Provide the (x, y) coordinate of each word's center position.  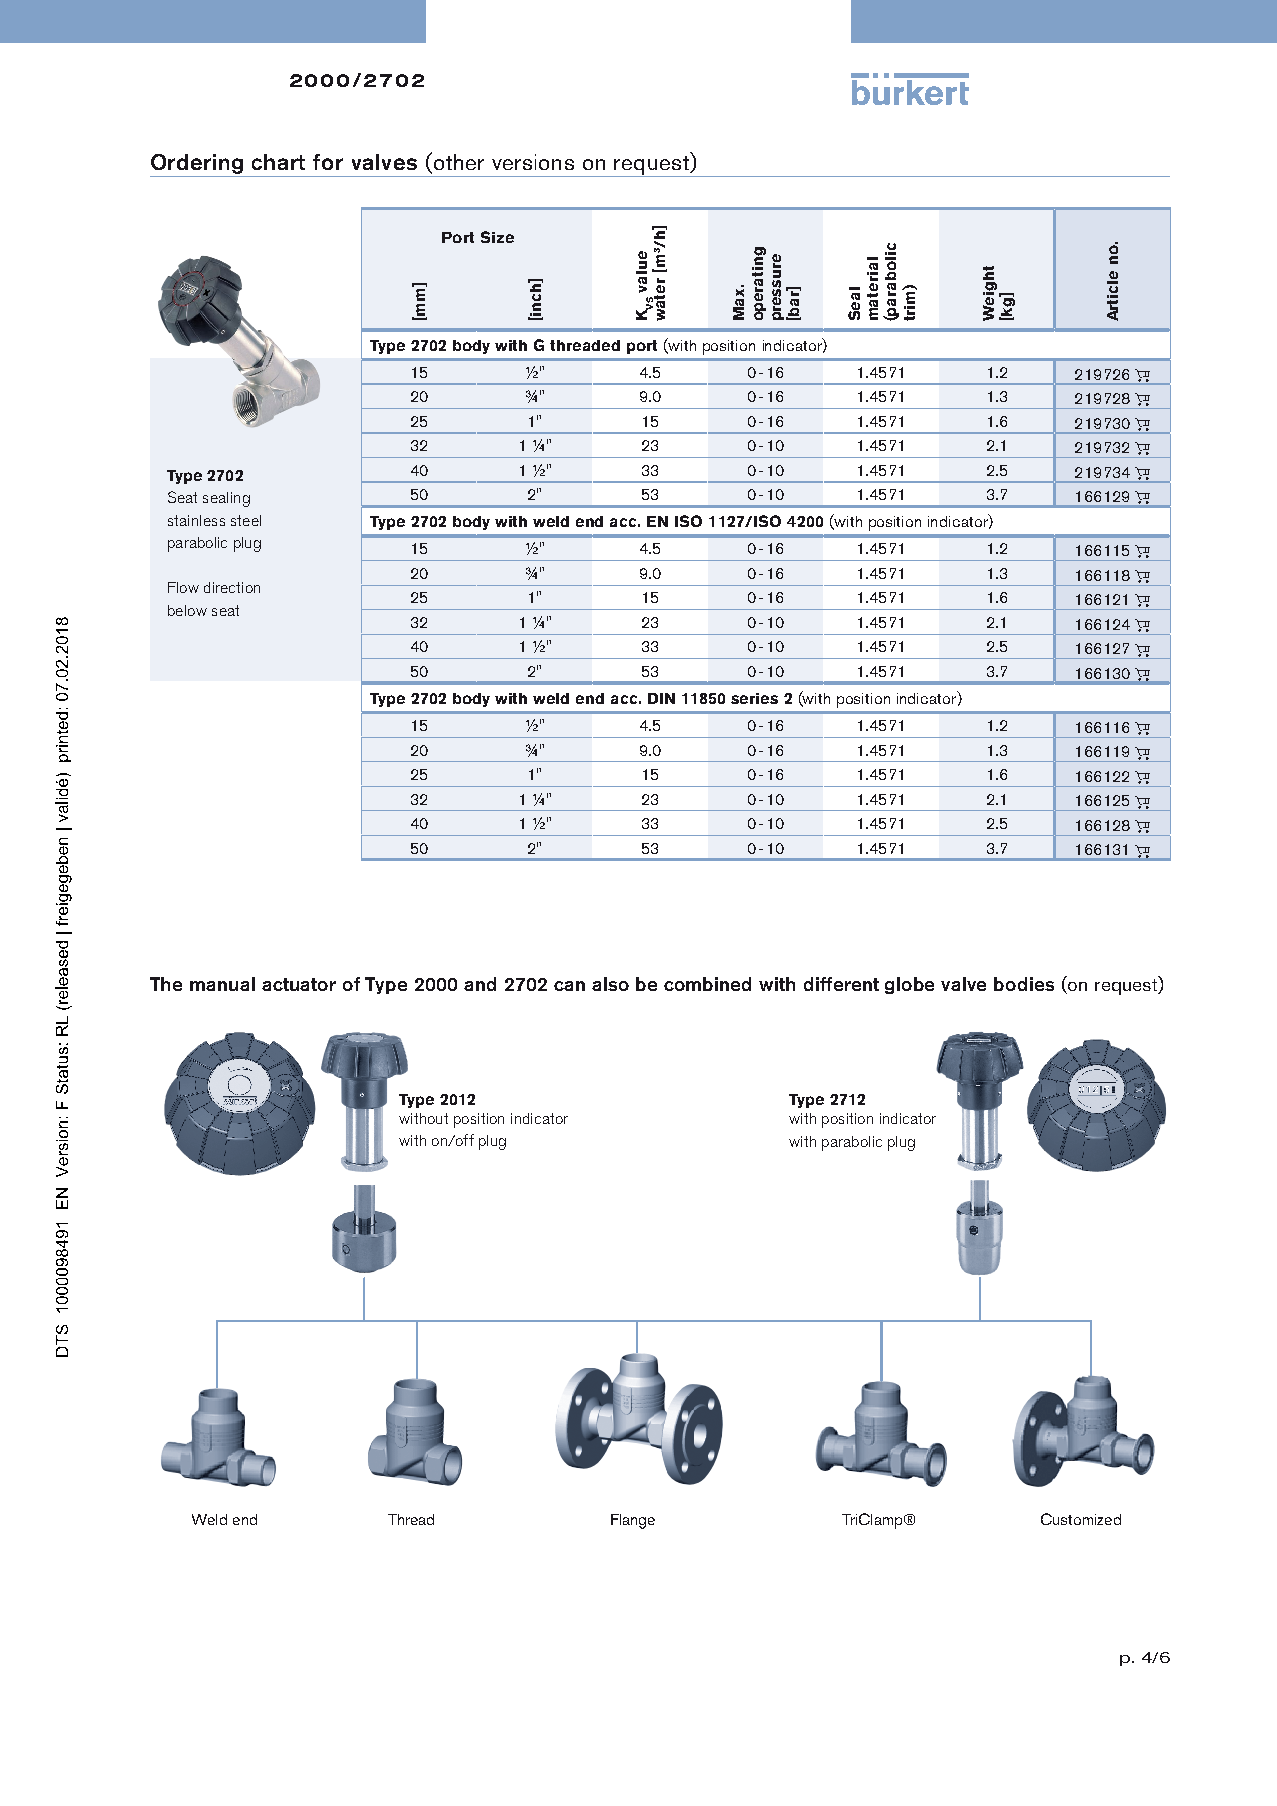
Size (497, 237)
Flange (633, 1521)
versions (533, 162)
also (610, 984)
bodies (1024, 984)
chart (278, 162)
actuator (299, 984)
